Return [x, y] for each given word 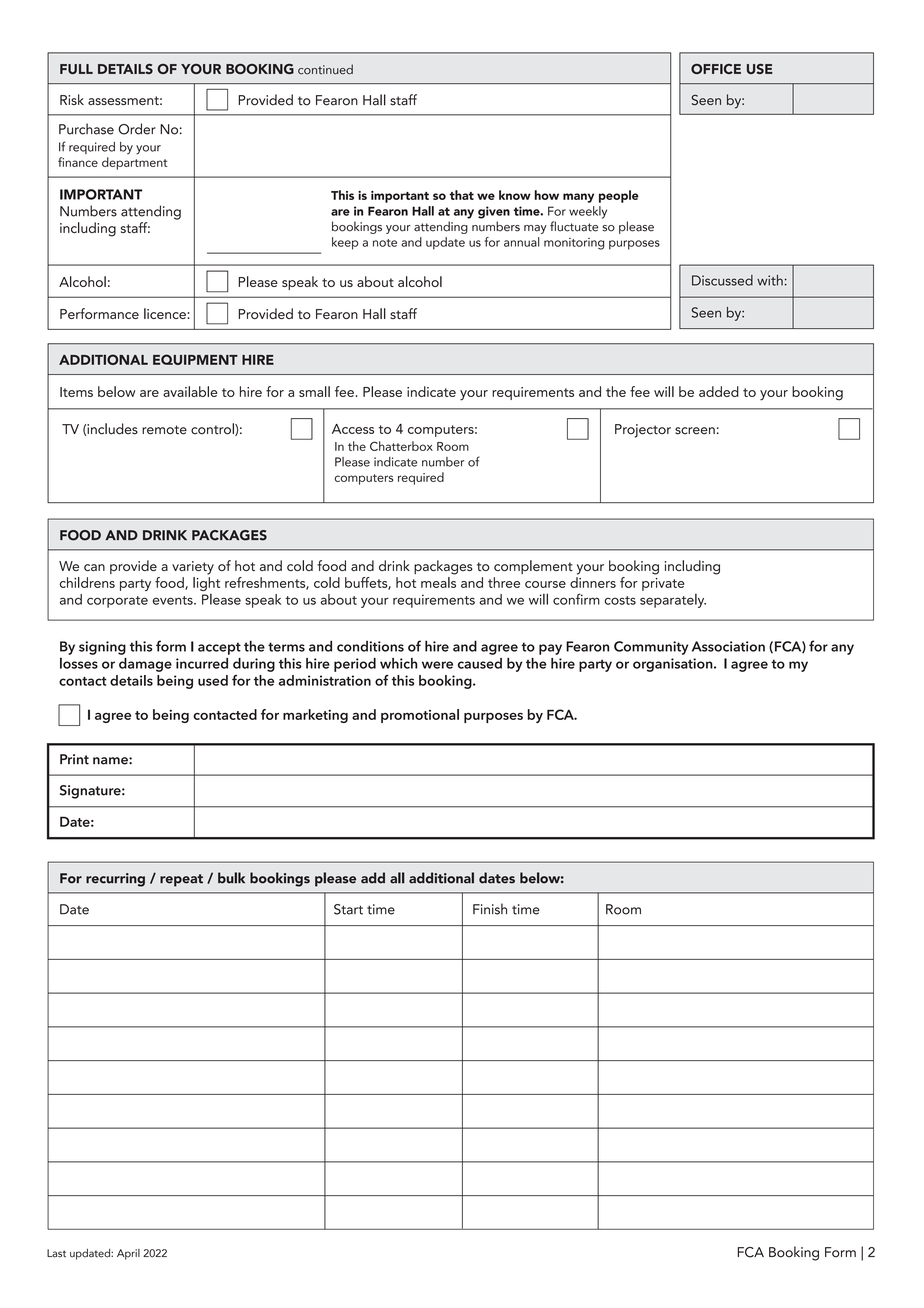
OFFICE [716, 69]
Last [56, 1253]
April [128, 1254]
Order [137, 129]
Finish [490, 909]
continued [325, 69]
